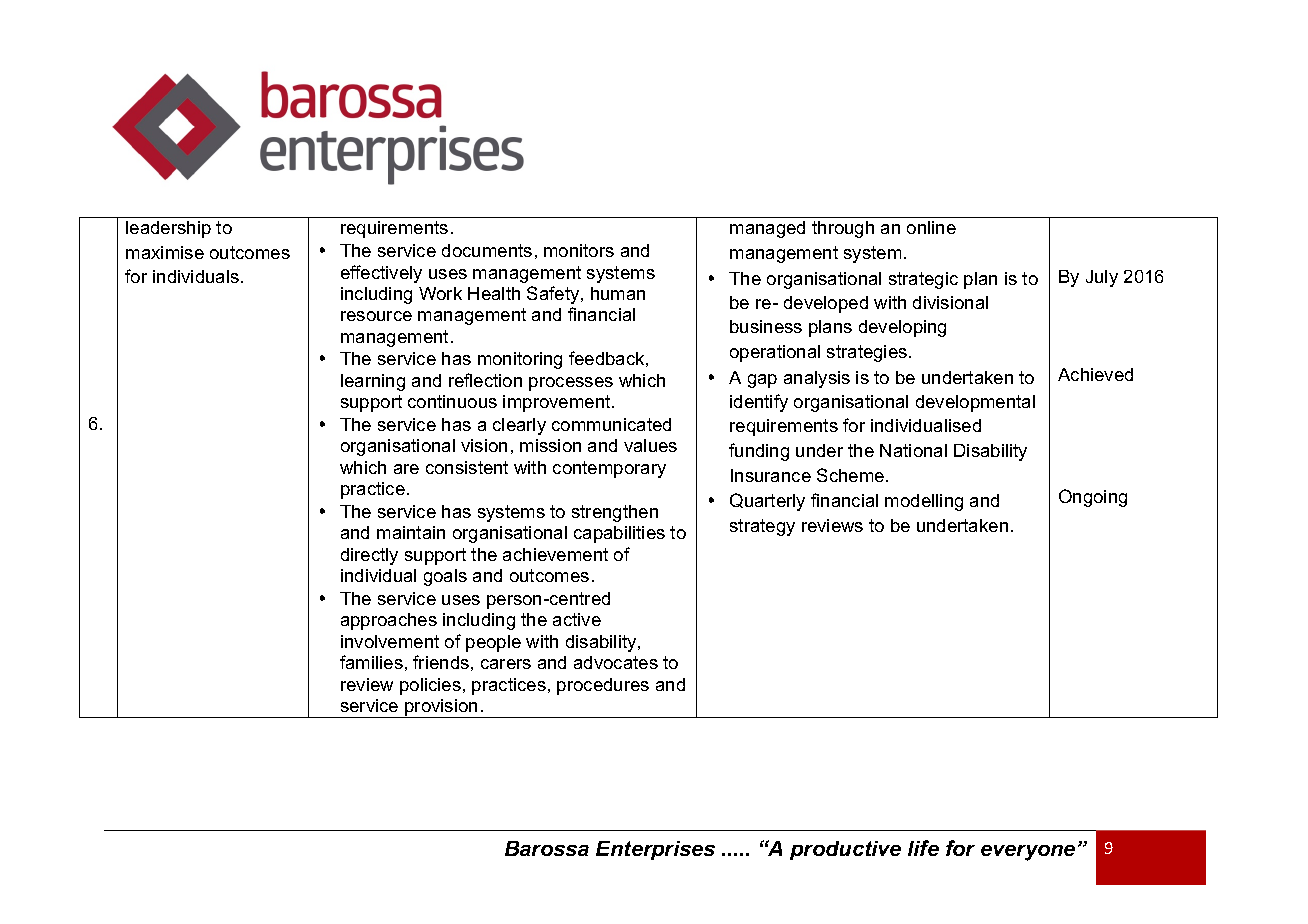  What do you see at coordinates (619, 534) in the screenshot?
I see `capabilities` at bounding box center [619, 534].
